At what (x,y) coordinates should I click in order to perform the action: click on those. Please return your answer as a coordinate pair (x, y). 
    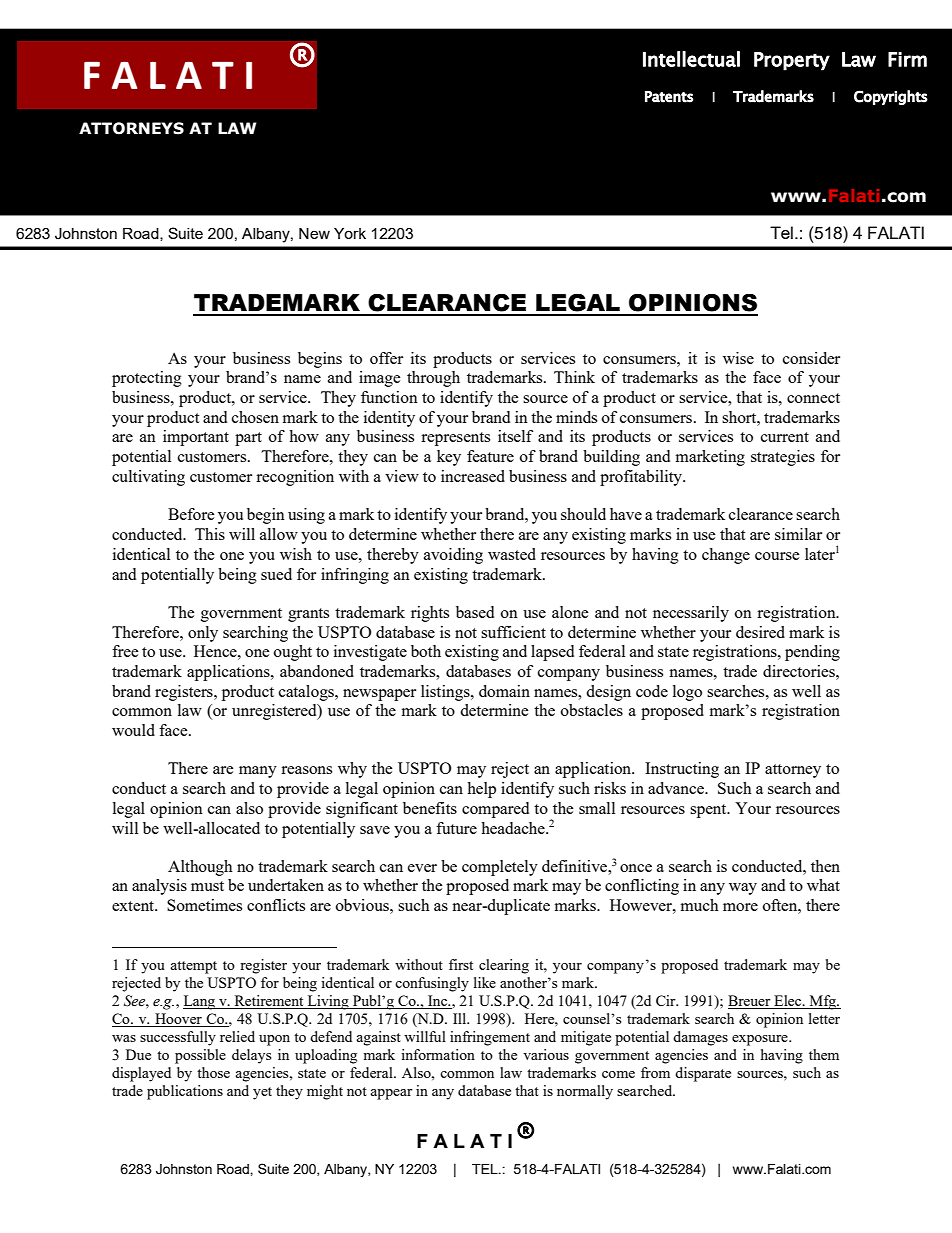
    Looking at the image, I should click on (213, 1072).
